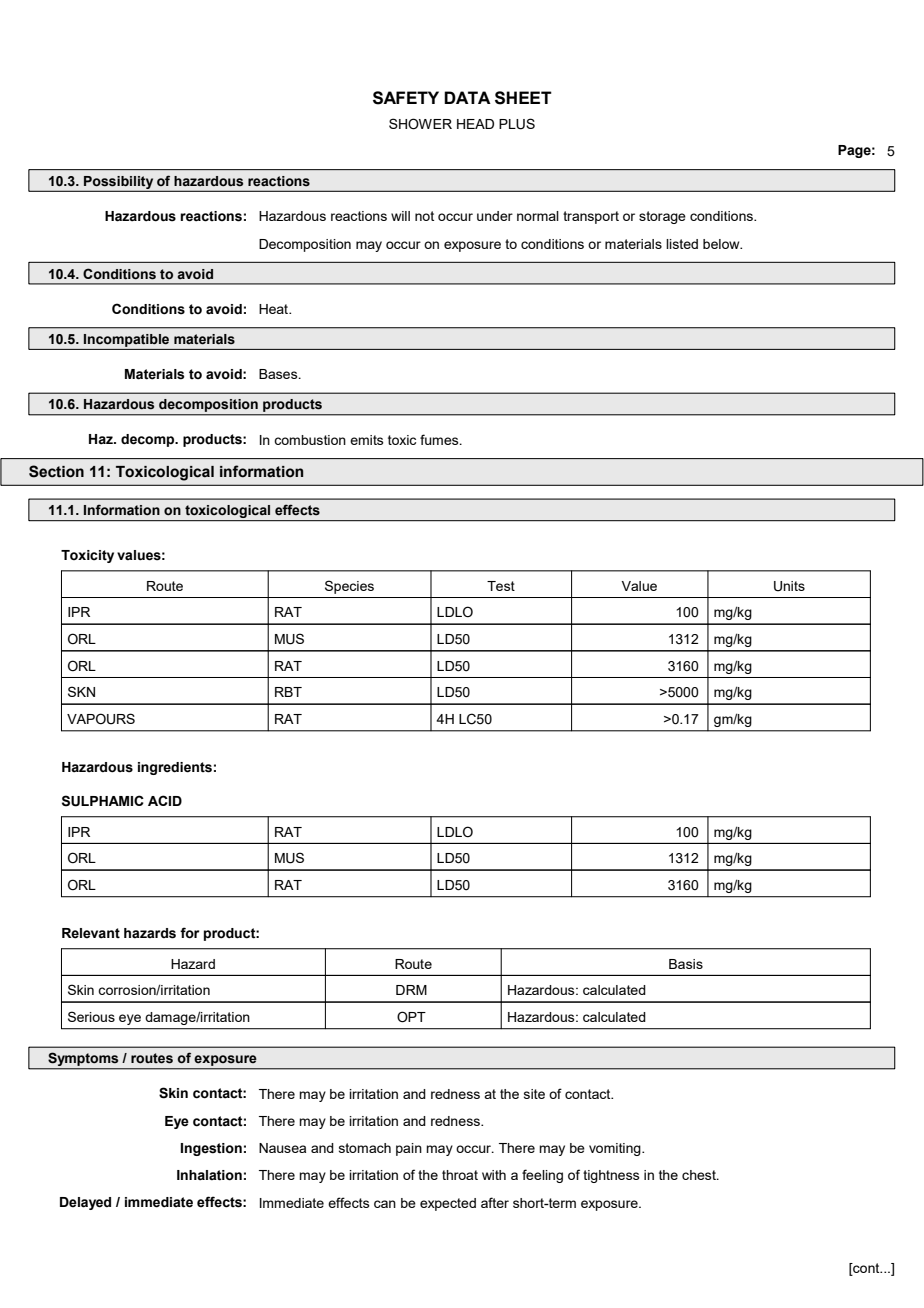  I want to click on Units, so click(789, 586).
